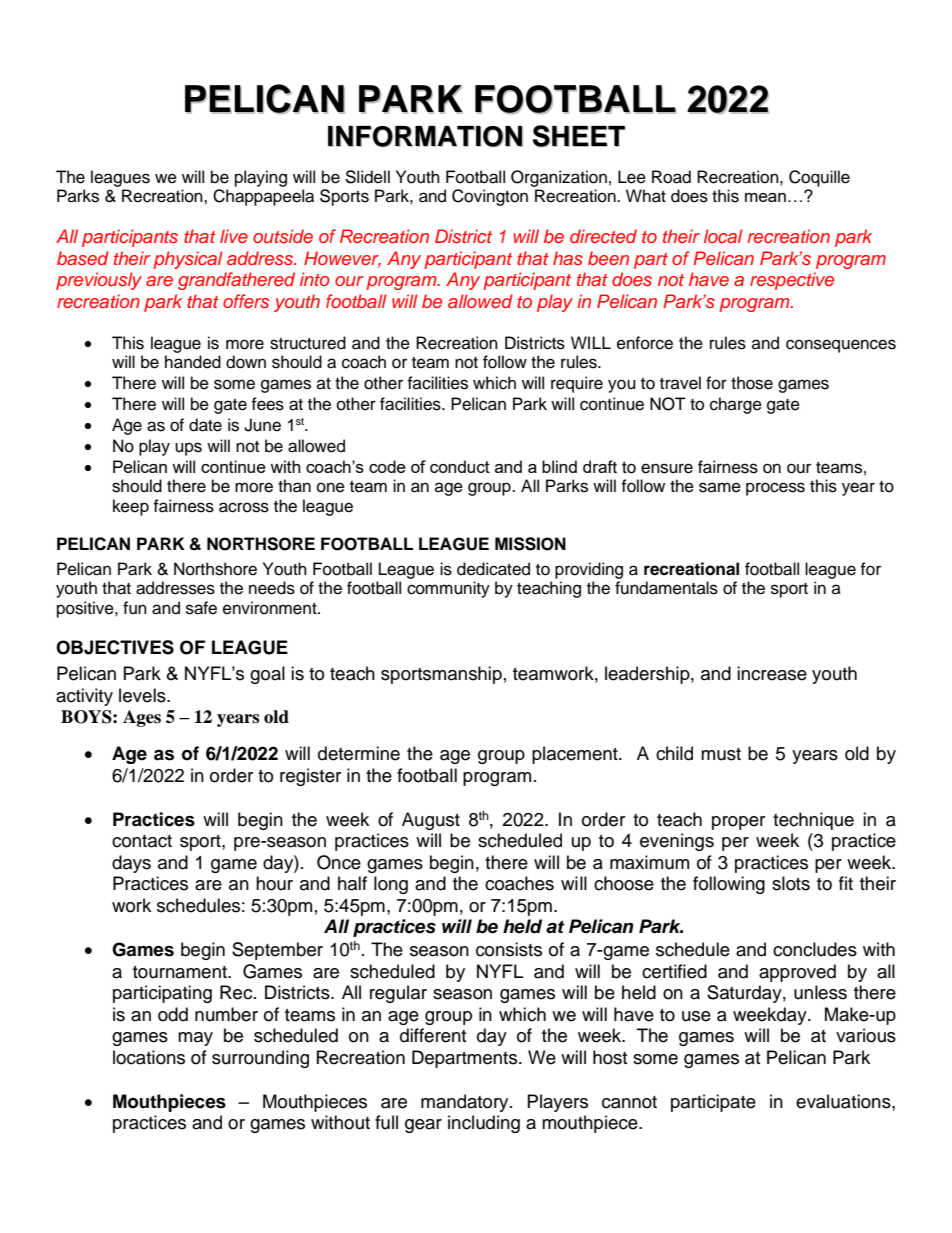  I want to click on live, so click(234, 236).
